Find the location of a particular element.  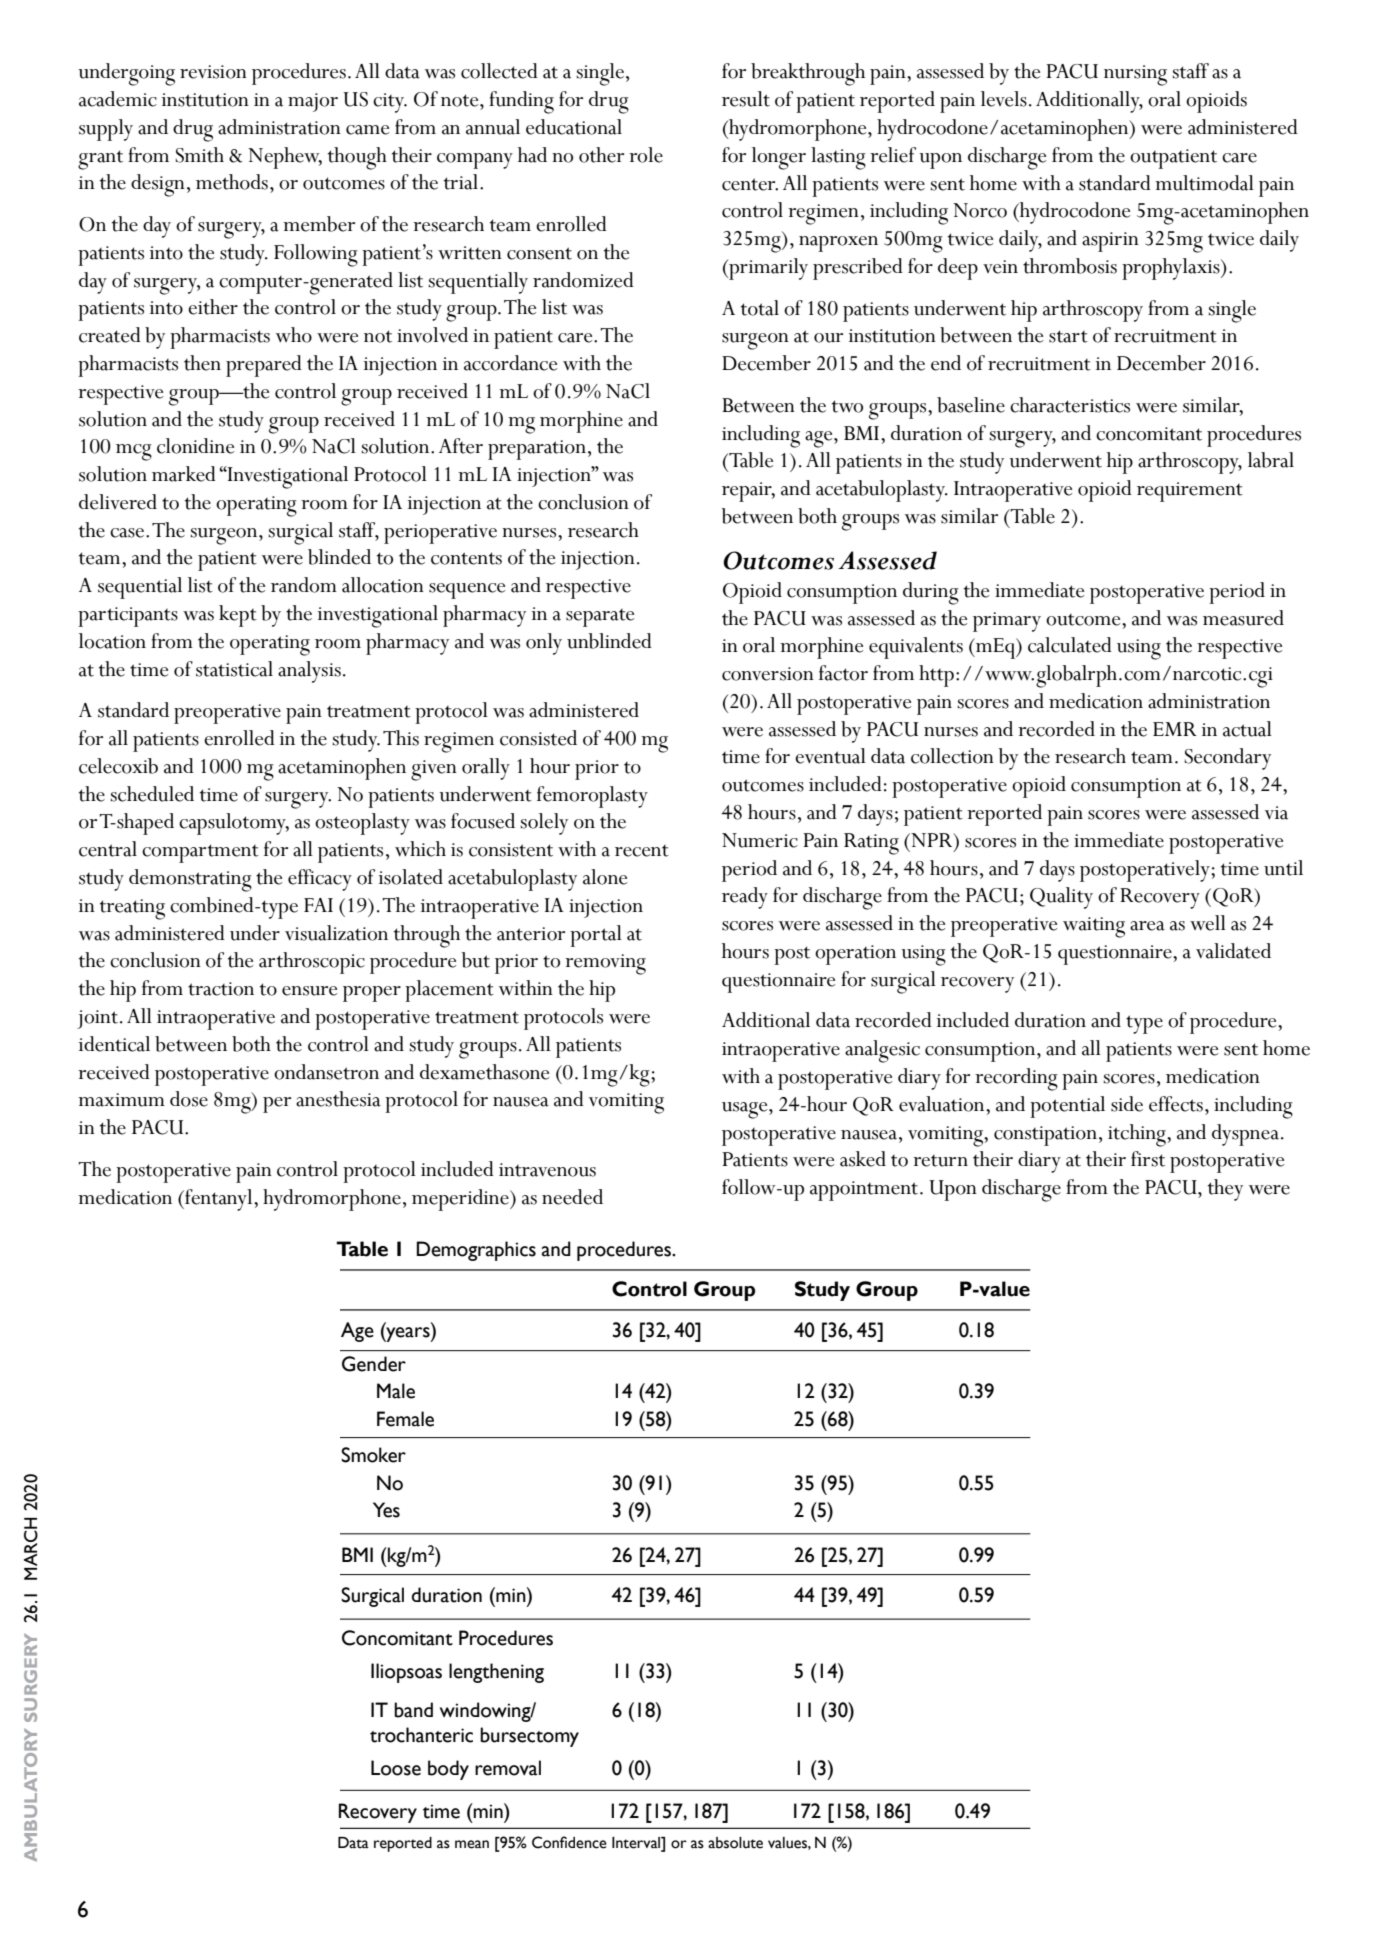

statistical is located at coordinates (234, 669).
